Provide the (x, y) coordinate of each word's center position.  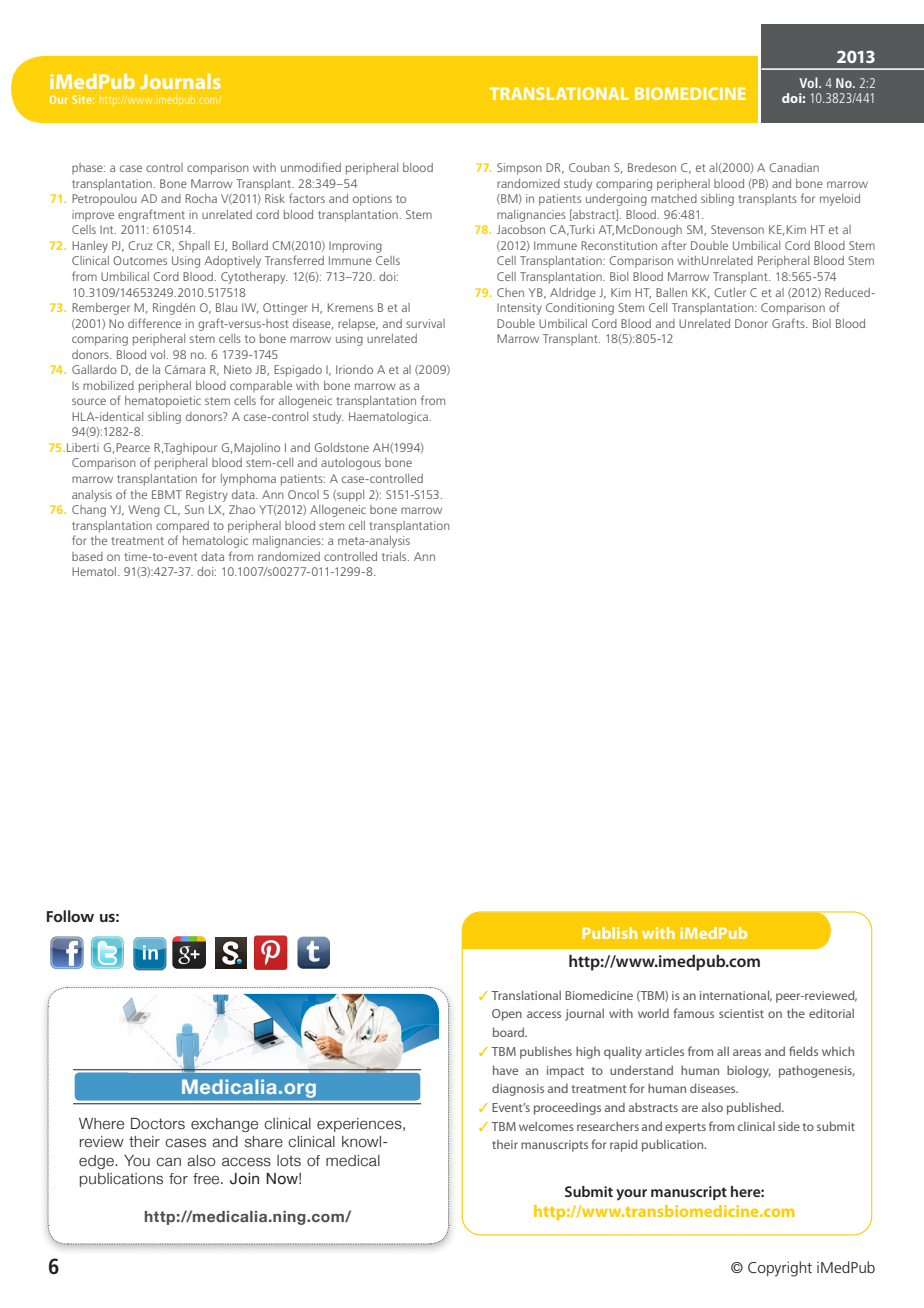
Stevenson (737, 229)
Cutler (730, 292)
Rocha (201, 198)
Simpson (519, 169)
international (736, 996)
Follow (70, 916)
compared (182, 527)
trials (395, 556)
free (207, 1179)
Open (507, 1015)
